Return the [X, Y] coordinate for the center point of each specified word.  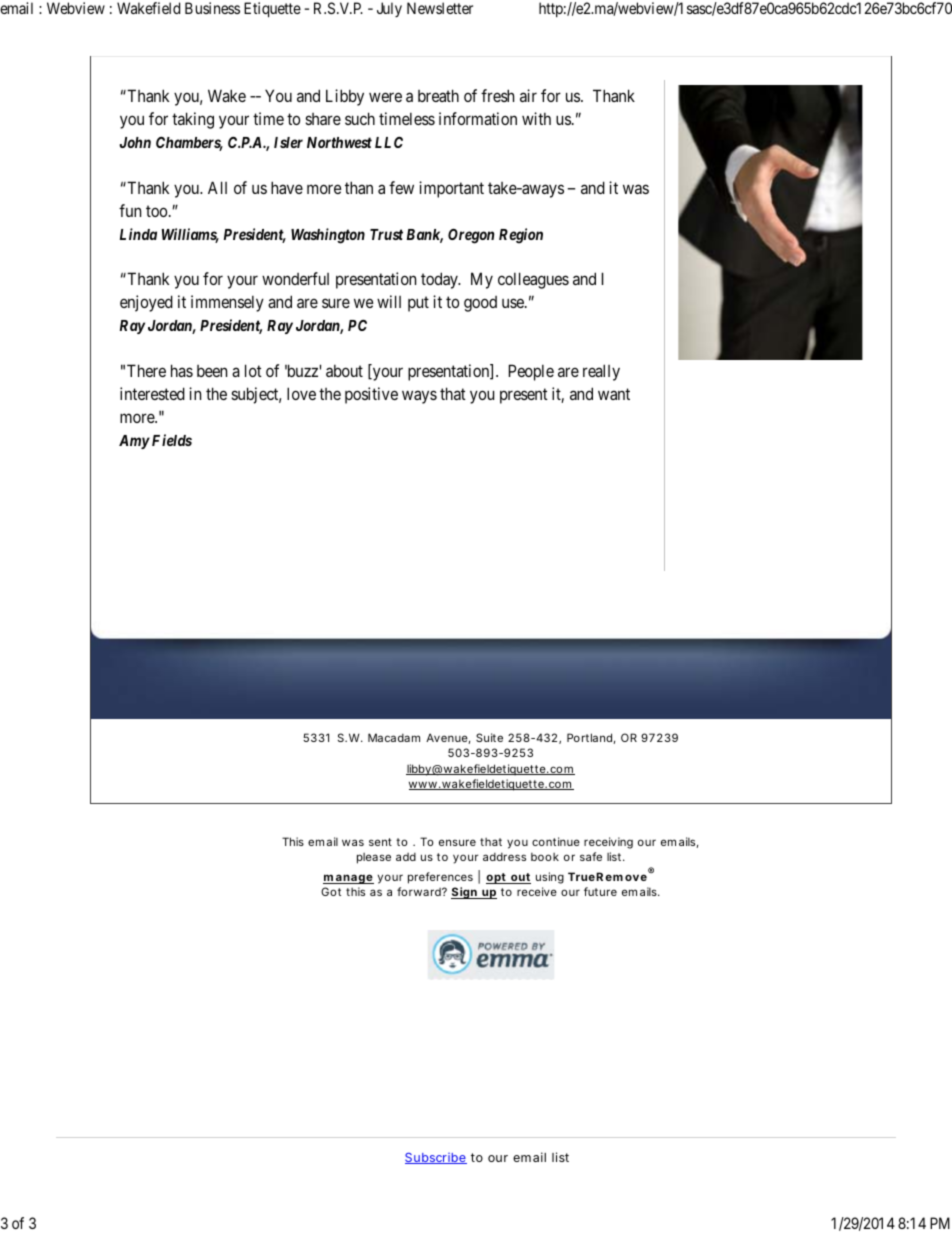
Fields [172, 440]
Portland [590, 738]
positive [371, 395]
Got [331, 891]
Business [212, 8]
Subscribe [436, 1158]
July [389, 9]
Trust [386, 234]
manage [348, 879]
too [158, 211]
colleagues [533, 280]
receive [537, 891]
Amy [134, 442]
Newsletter [440, 8]
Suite [489, 737]
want [614, 394]
